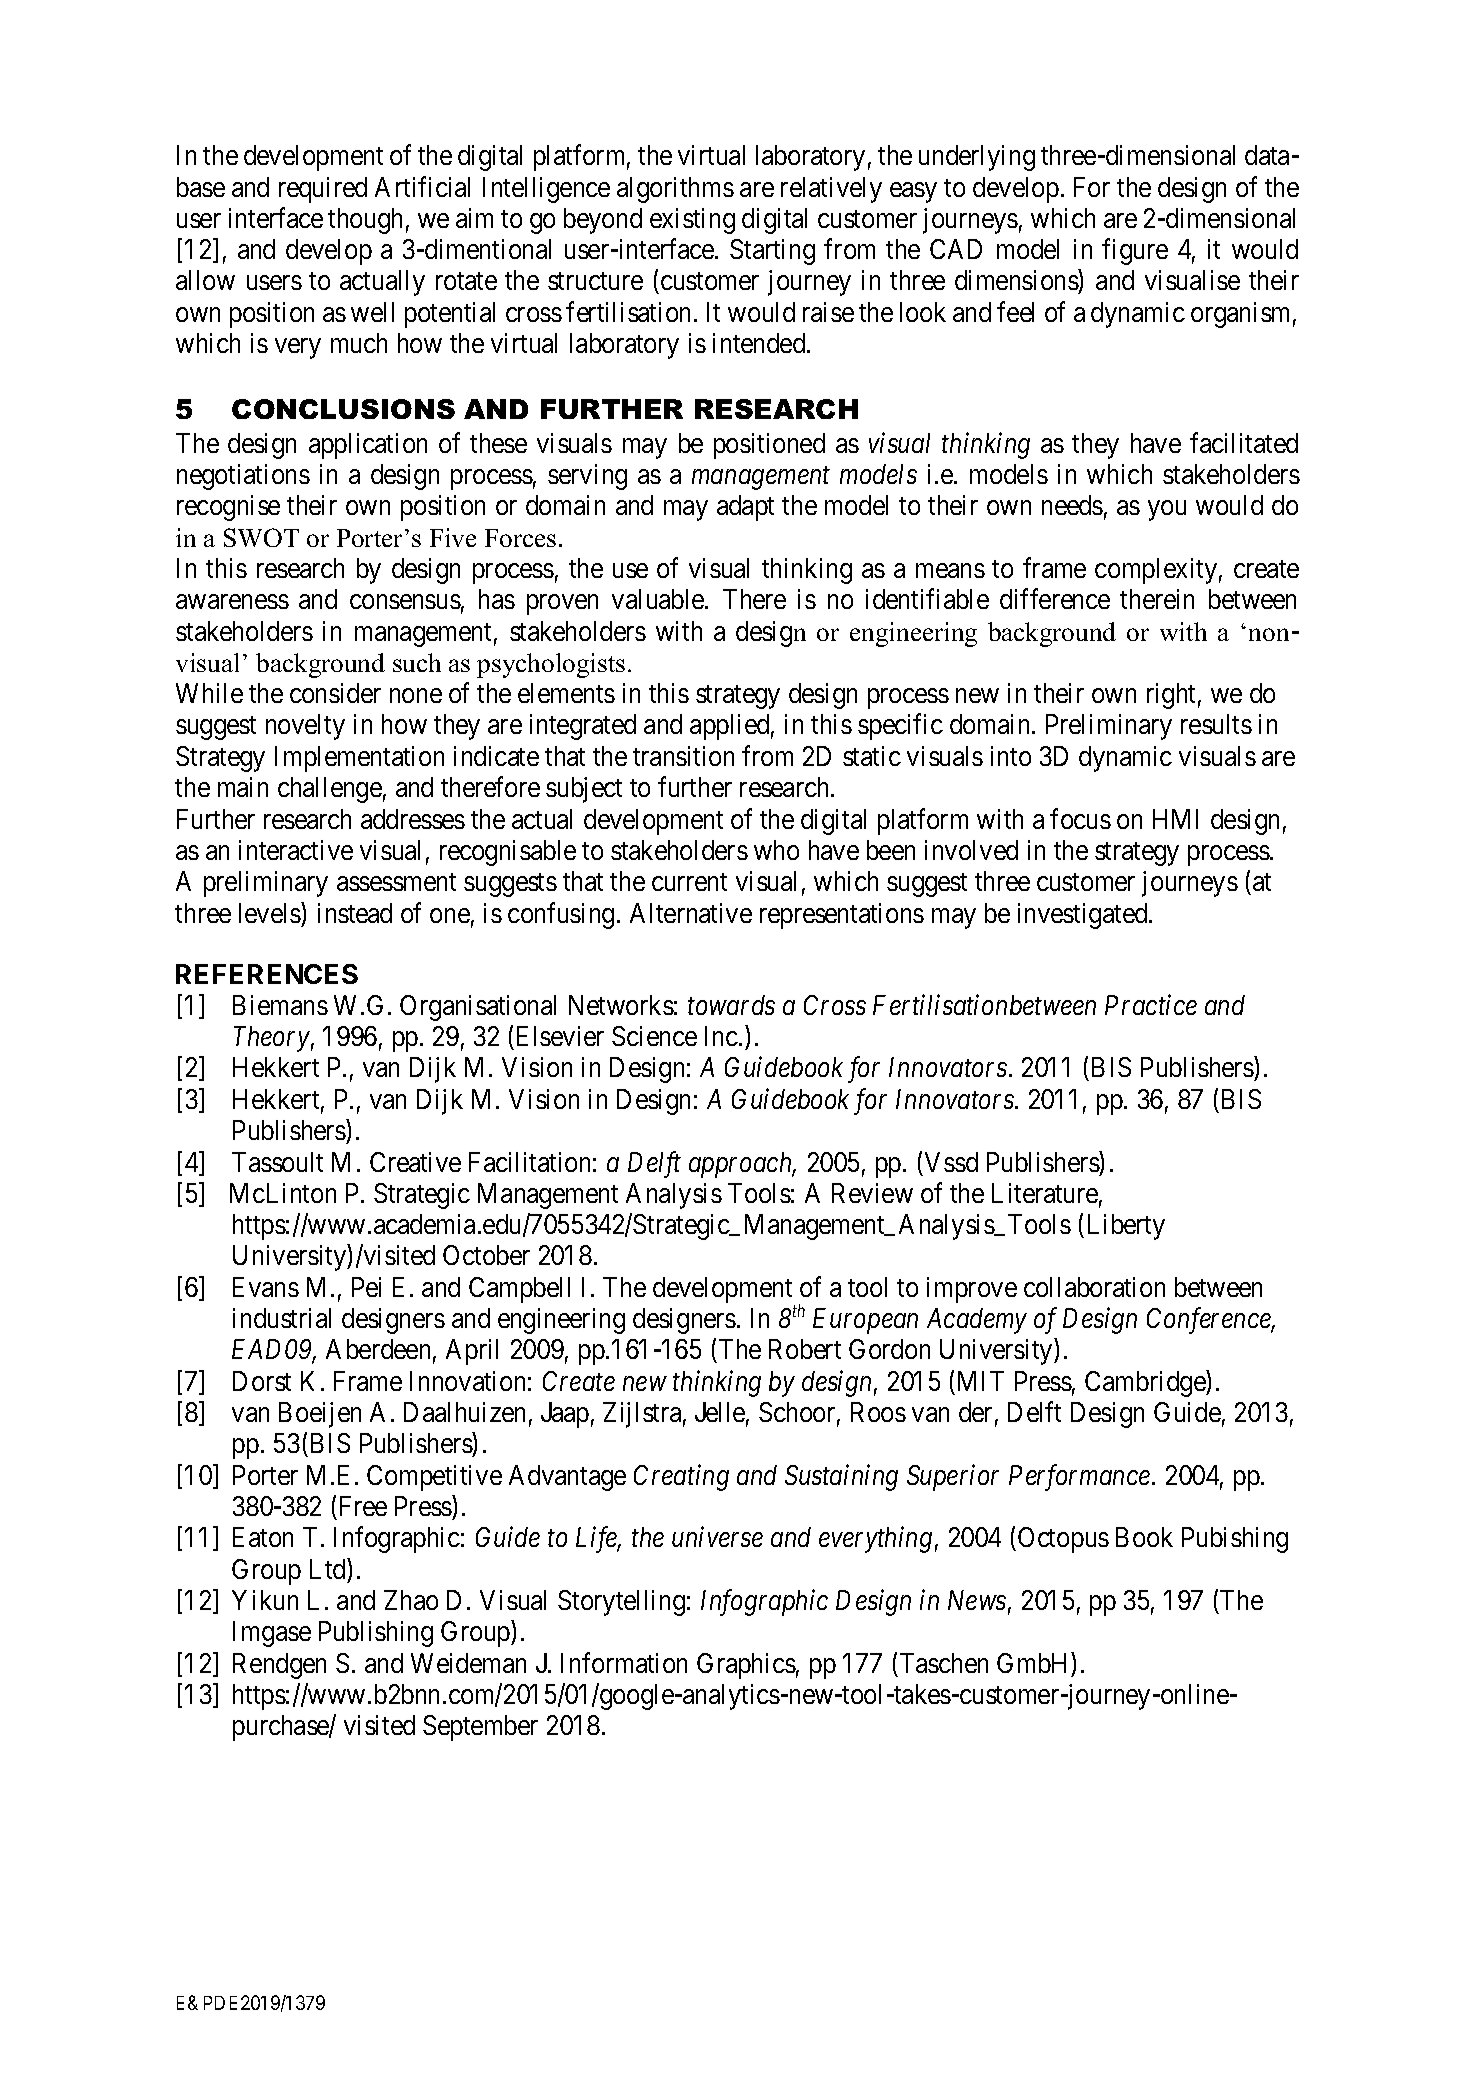 This screenshot has height=2085, width=1474. Describe the element at coordinates (683, 756) in the screenshot. I see `transition` at that location.
